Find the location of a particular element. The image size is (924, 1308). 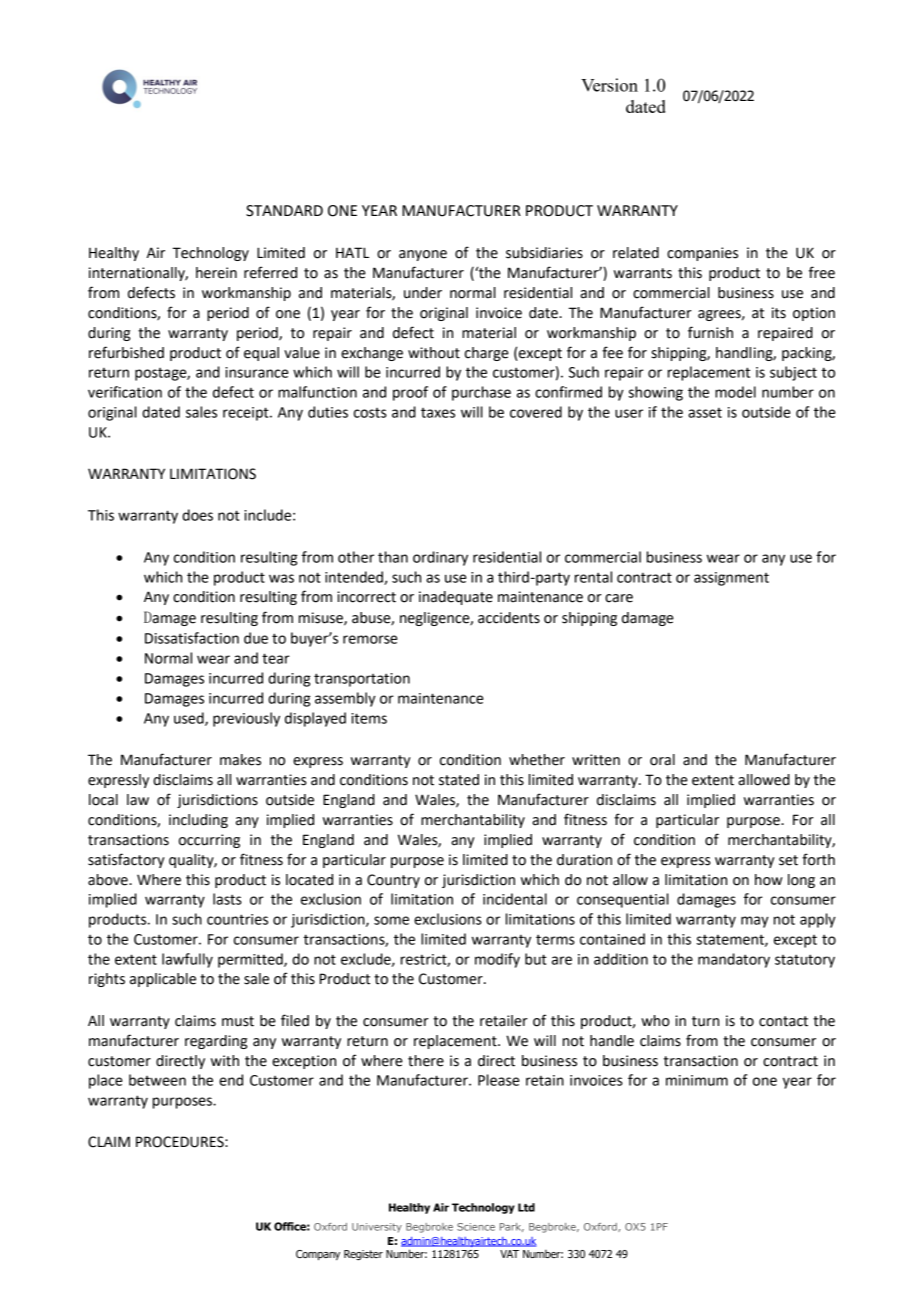

accidents is located at coordinates (509, 618).
